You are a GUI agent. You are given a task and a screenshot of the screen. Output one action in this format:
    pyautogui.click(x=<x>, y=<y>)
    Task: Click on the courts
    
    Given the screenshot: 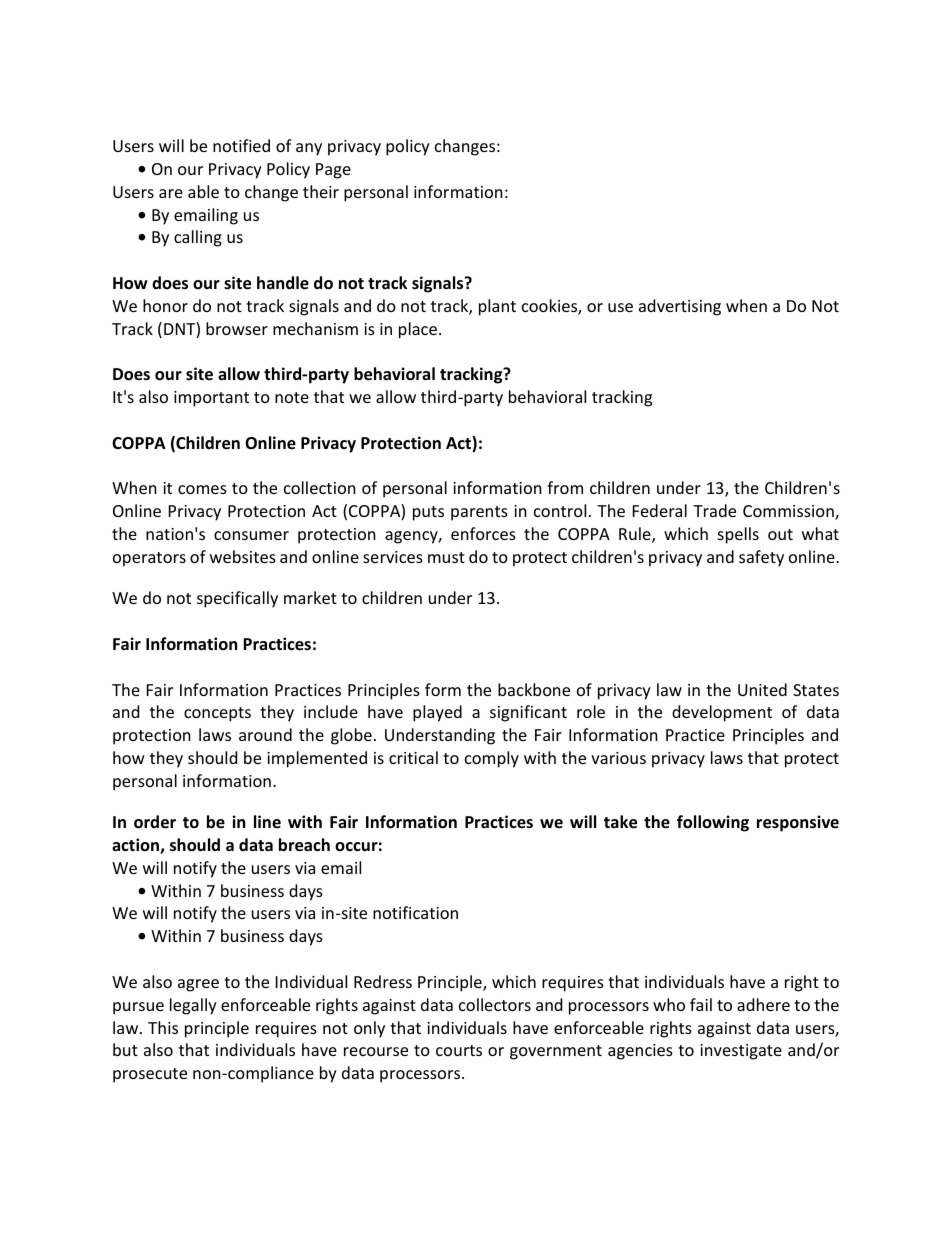 What is the action you would take?
    pyautogui.click(x=459, y=1050)
